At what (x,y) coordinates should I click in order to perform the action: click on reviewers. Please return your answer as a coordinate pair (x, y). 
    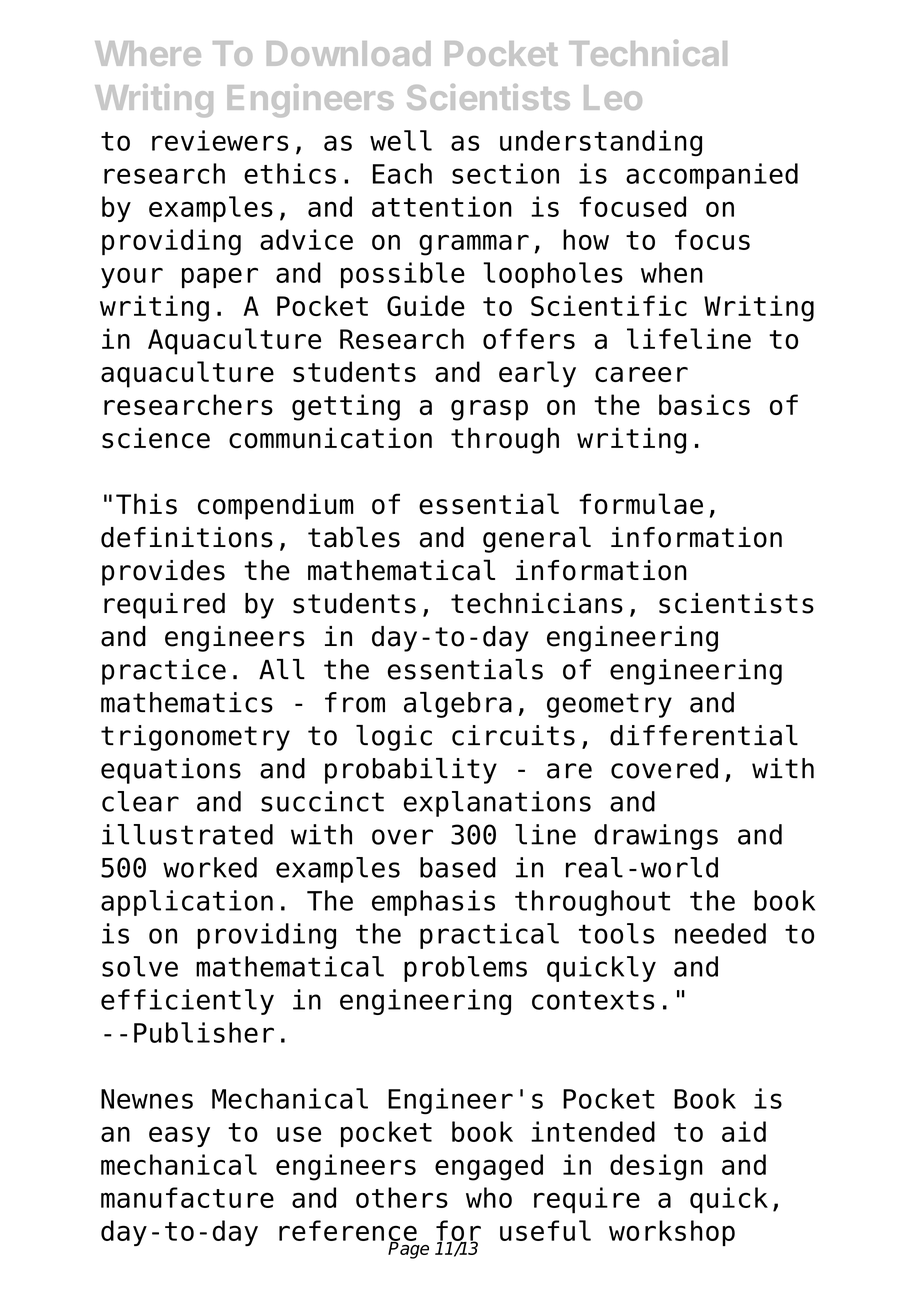
    Looking at the image, I should click on (220, 140).
